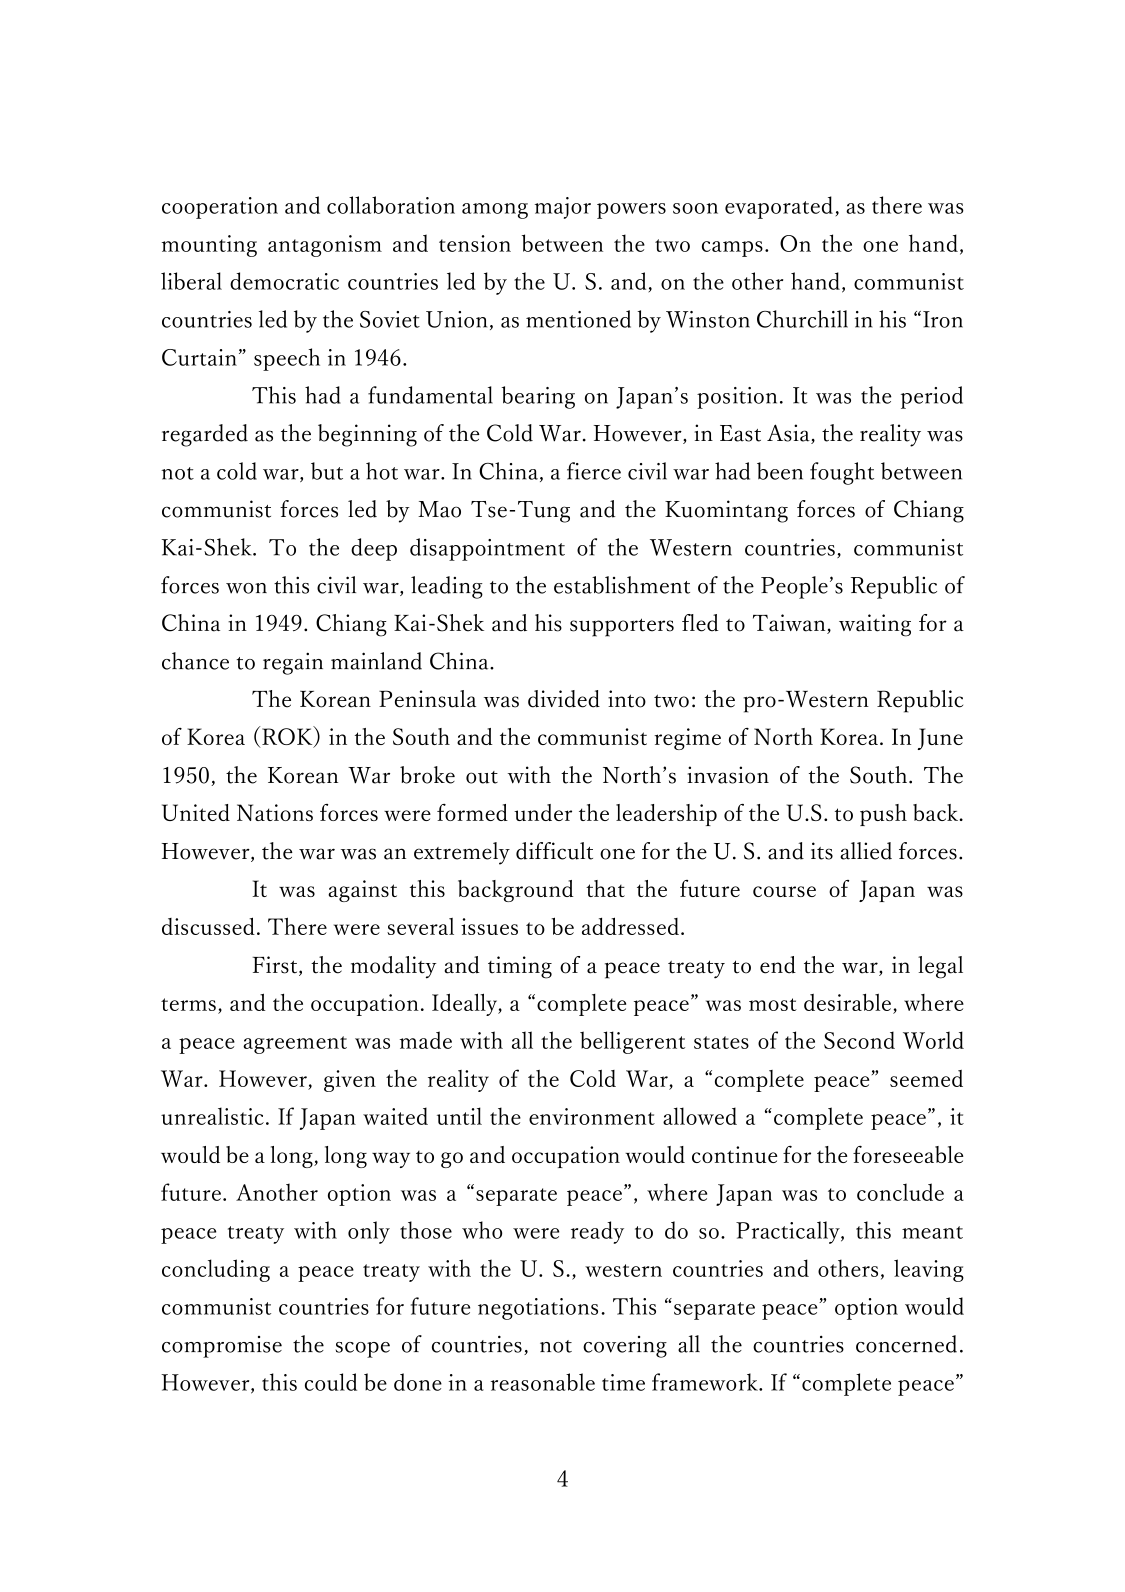  Describe the element at coordinates (520, 967) in the image. I see `timing` at that location.
